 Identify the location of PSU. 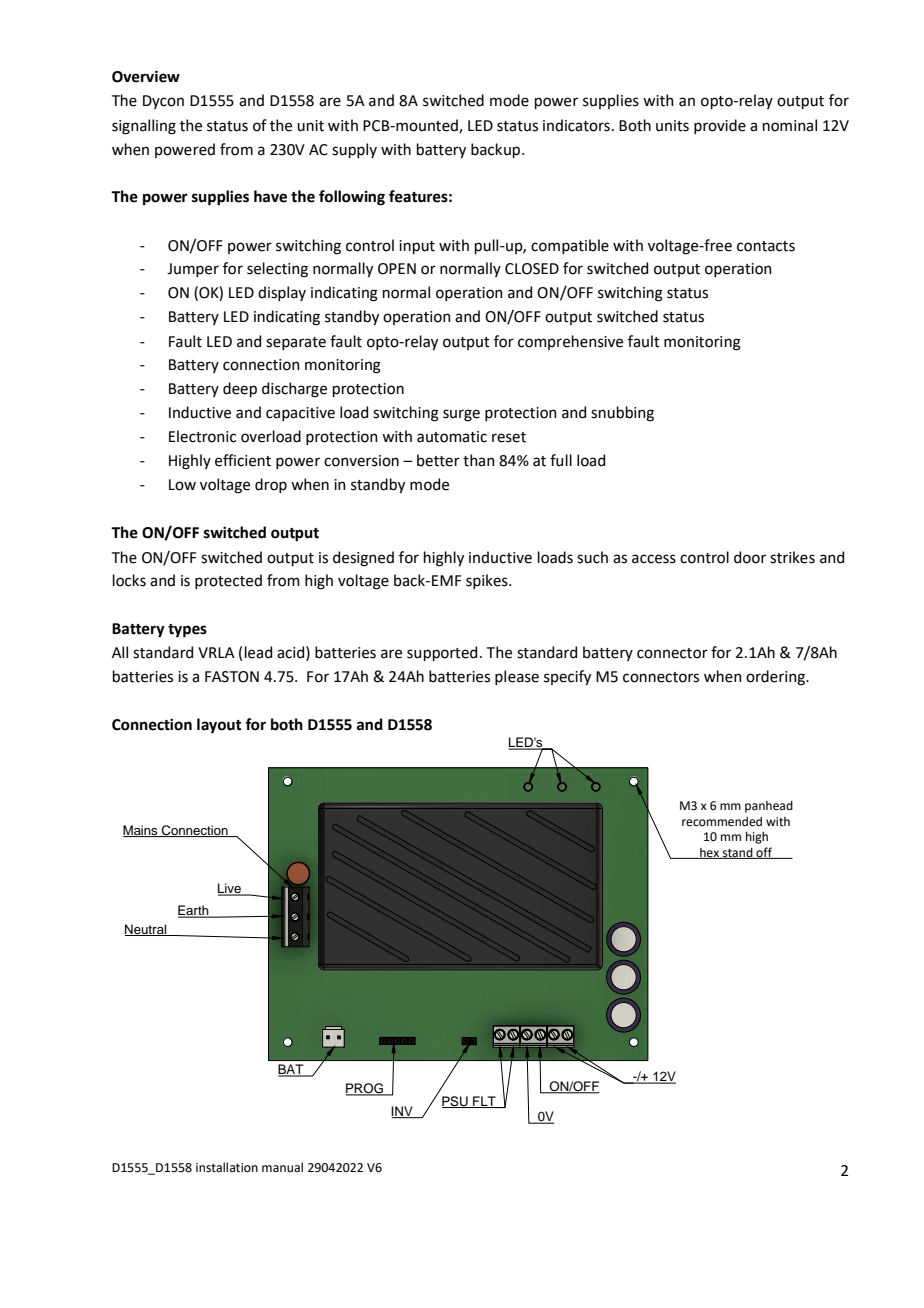
(456, 1102).
